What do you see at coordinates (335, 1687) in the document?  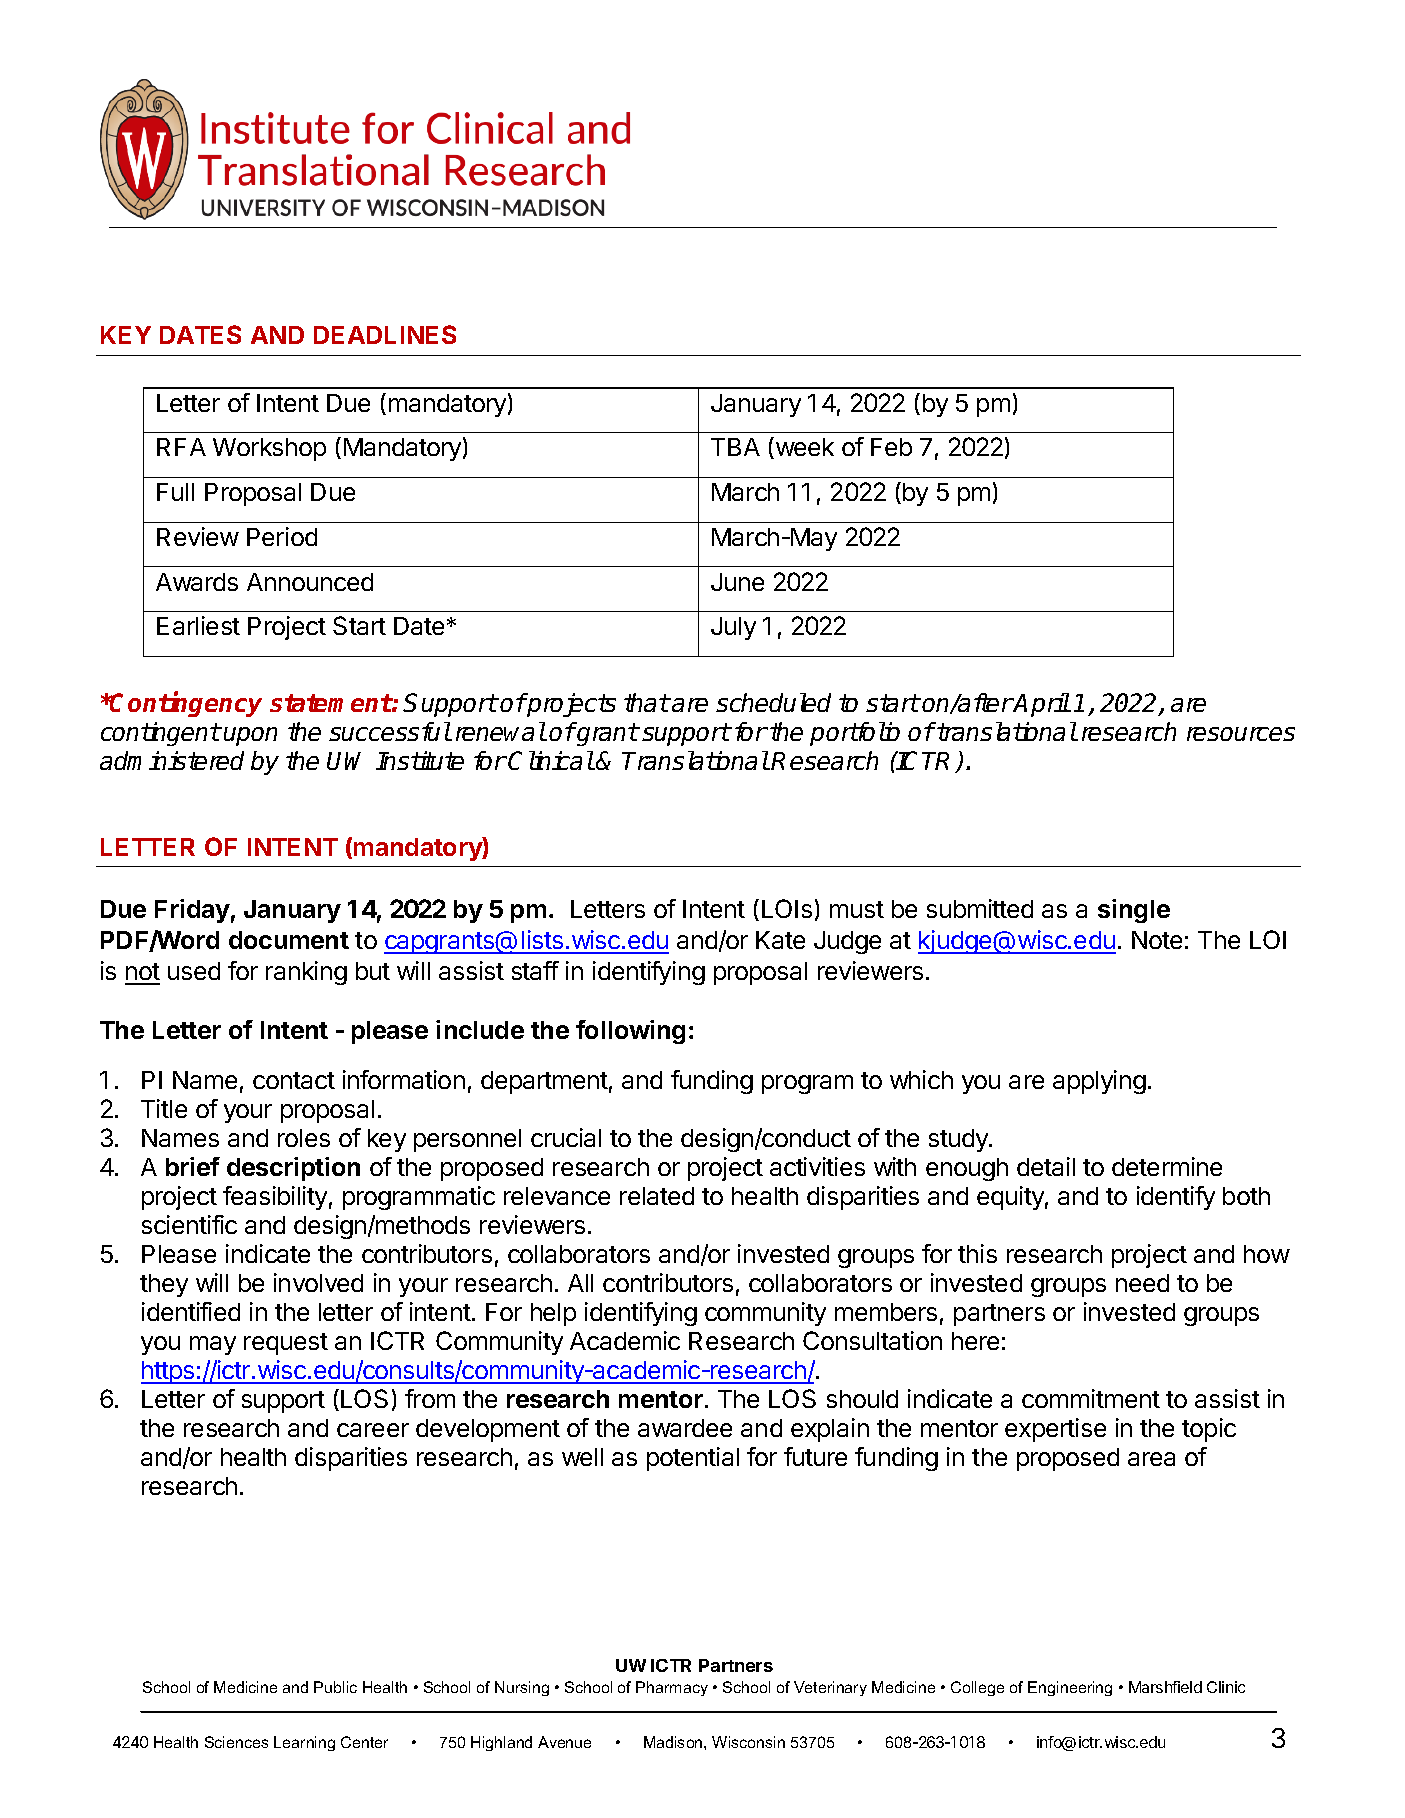 I see `Public` at bounding box center [335, 1687].
